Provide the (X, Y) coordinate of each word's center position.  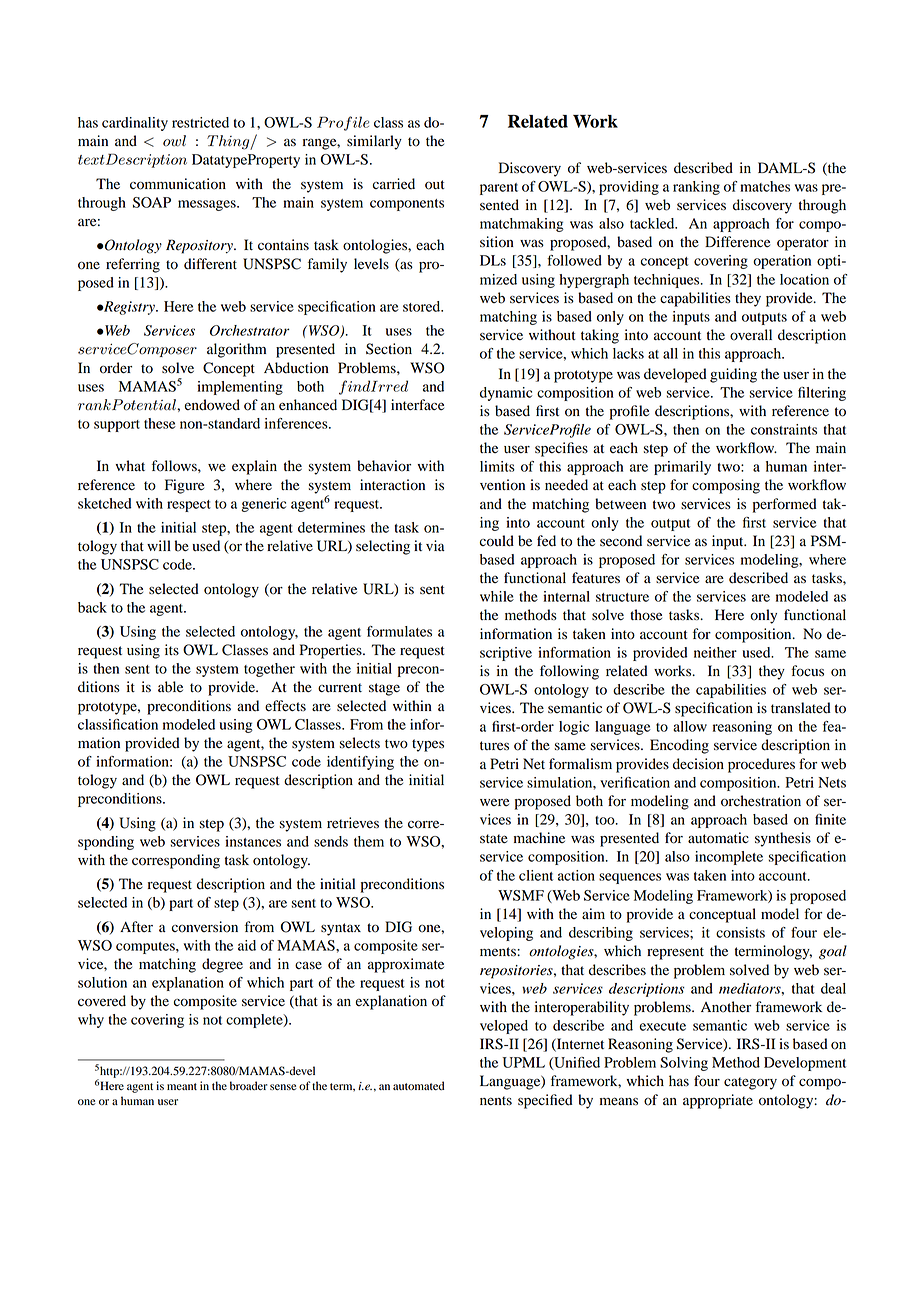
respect (189, 506)
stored (423, 306)
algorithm (236, 350)
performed (785, 505)
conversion (205, 927)
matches (765, 186)
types (428, 745)
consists (740, 932)
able (170, 687)
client (536, 875)
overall (751, 335)
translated (801, 708)
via (435, 545)
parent (499, 189)
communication (178, 184)
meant (182, 1086)
